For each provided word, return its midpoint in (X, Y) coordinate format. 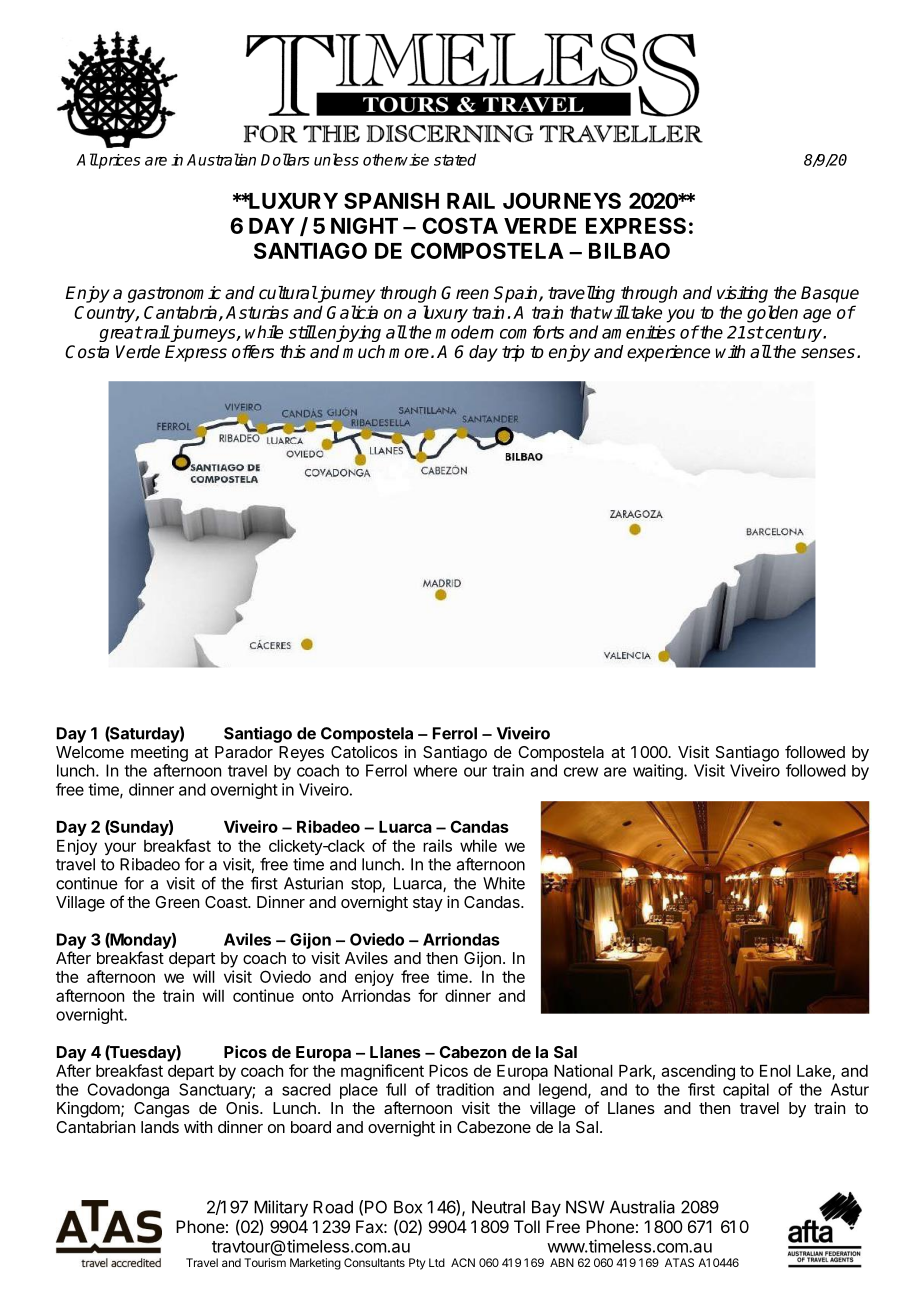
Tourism (265, 1262)
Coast (227, 902)
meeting (159, 754)
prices (119, 161)
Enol (775, 1071)
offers (253, 352)
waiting (659, 772)
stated (455, 159)
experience (668, 353)
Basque (830, 294)
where (435, 771)
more (409, 353)
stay (428, 904)
